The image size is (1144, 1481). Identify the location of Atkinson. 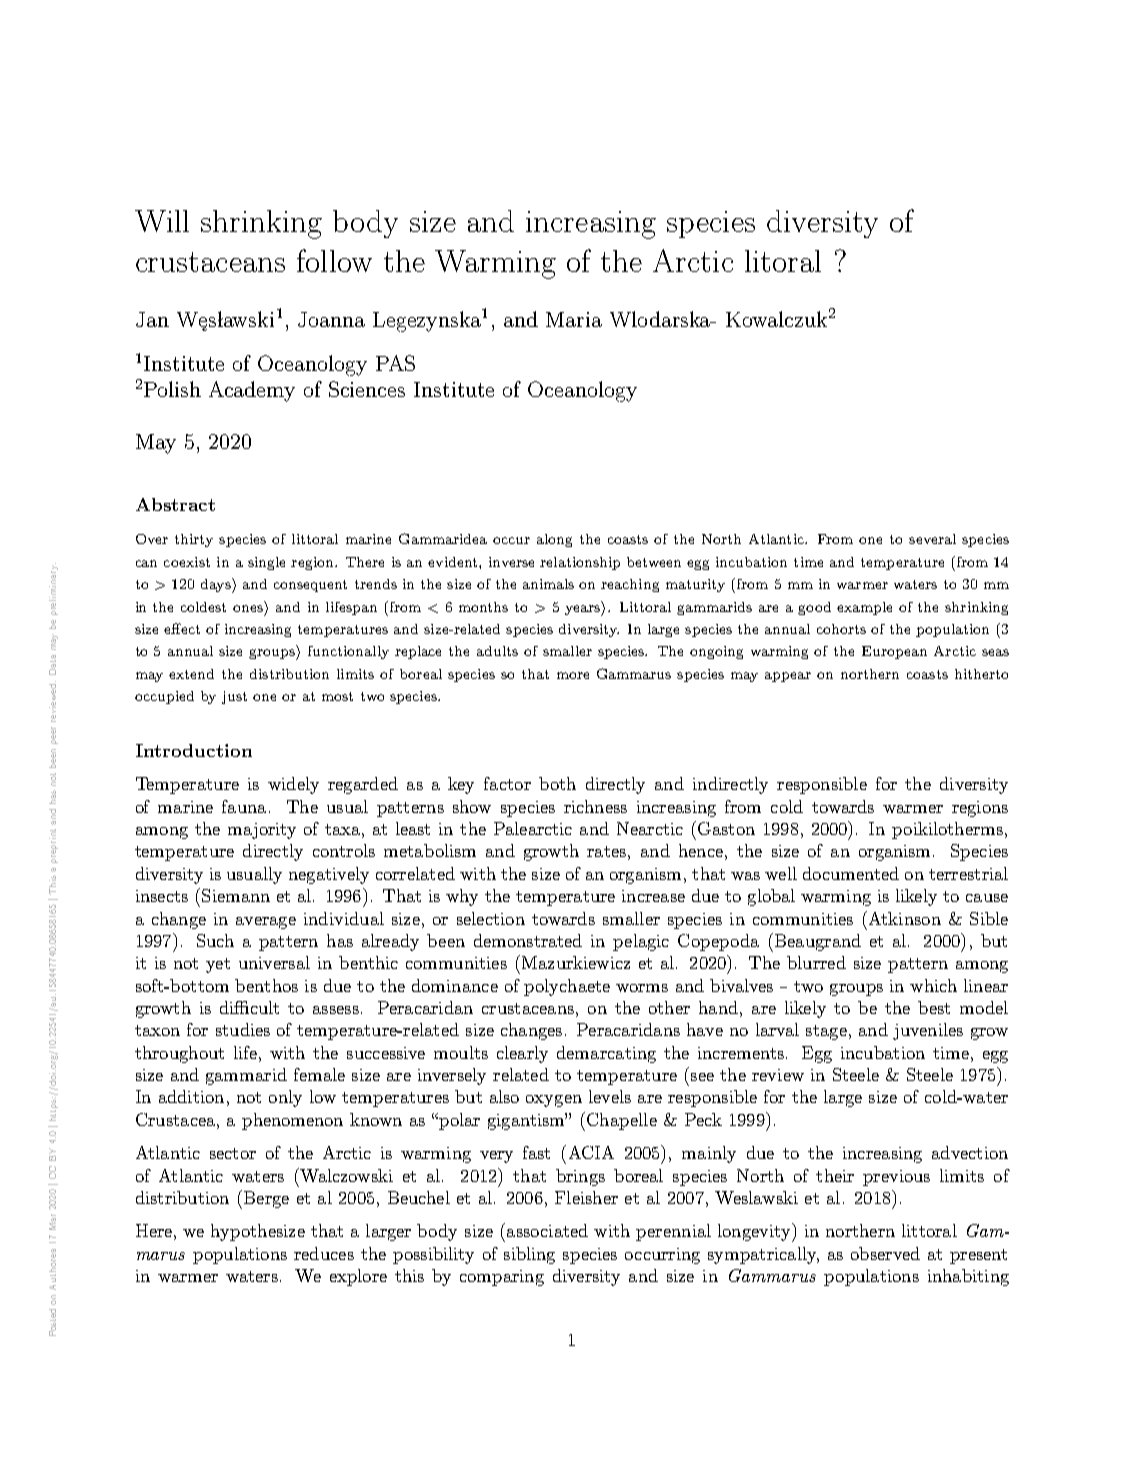
(903, 918).
